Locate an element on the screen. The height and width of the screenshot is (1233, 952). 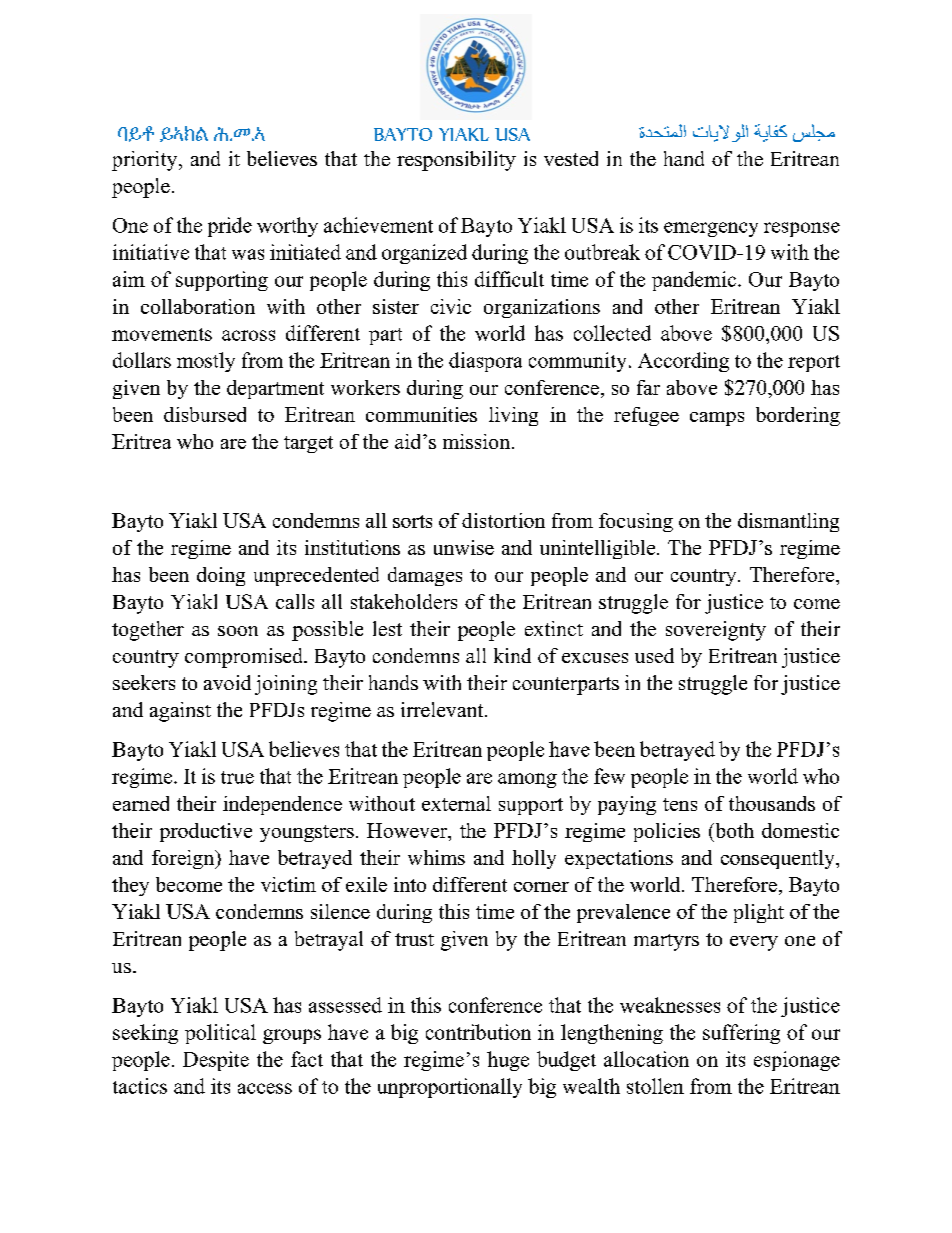
emergency is located at coordinates (711, 229).
